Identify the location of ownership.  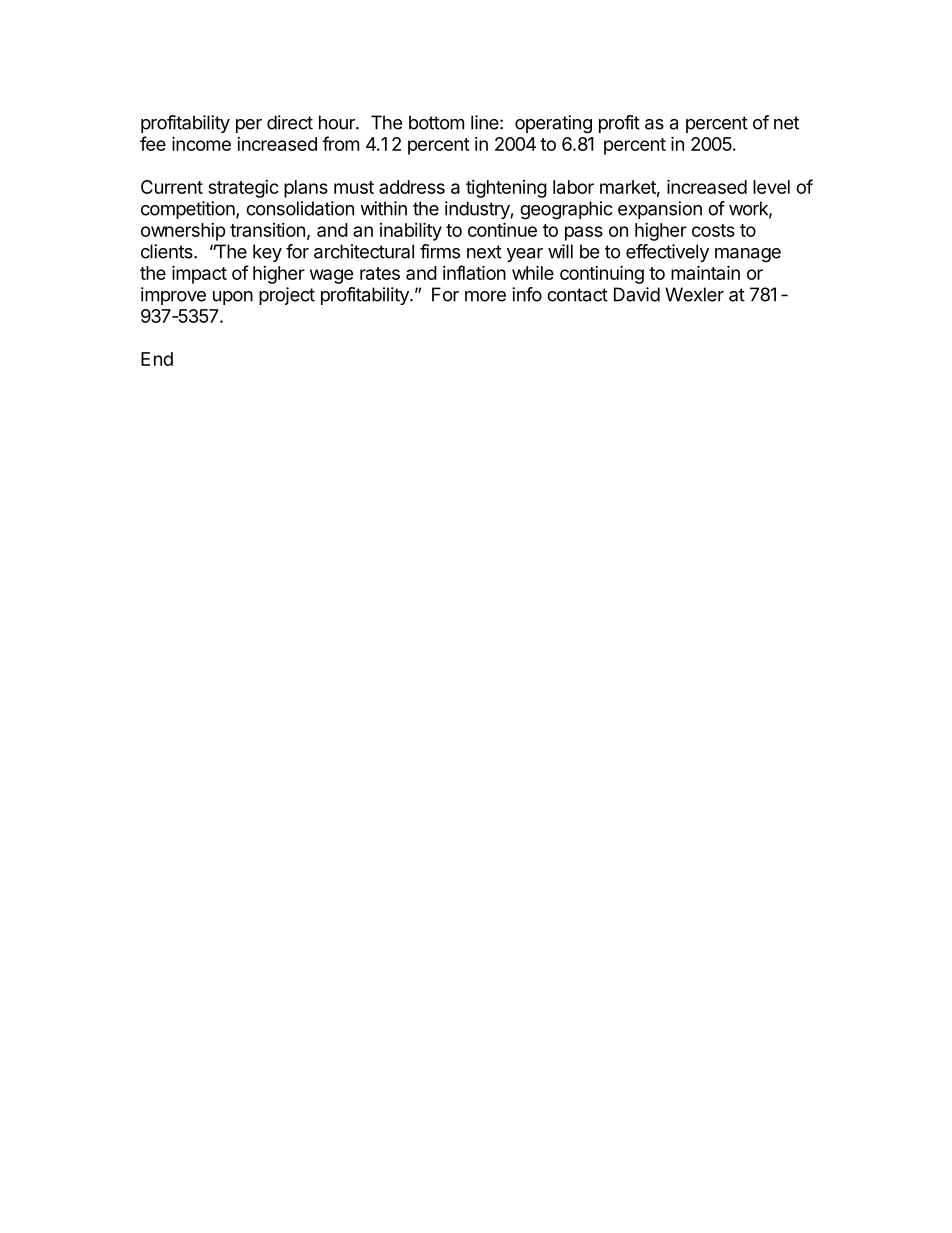
(183, 232).
